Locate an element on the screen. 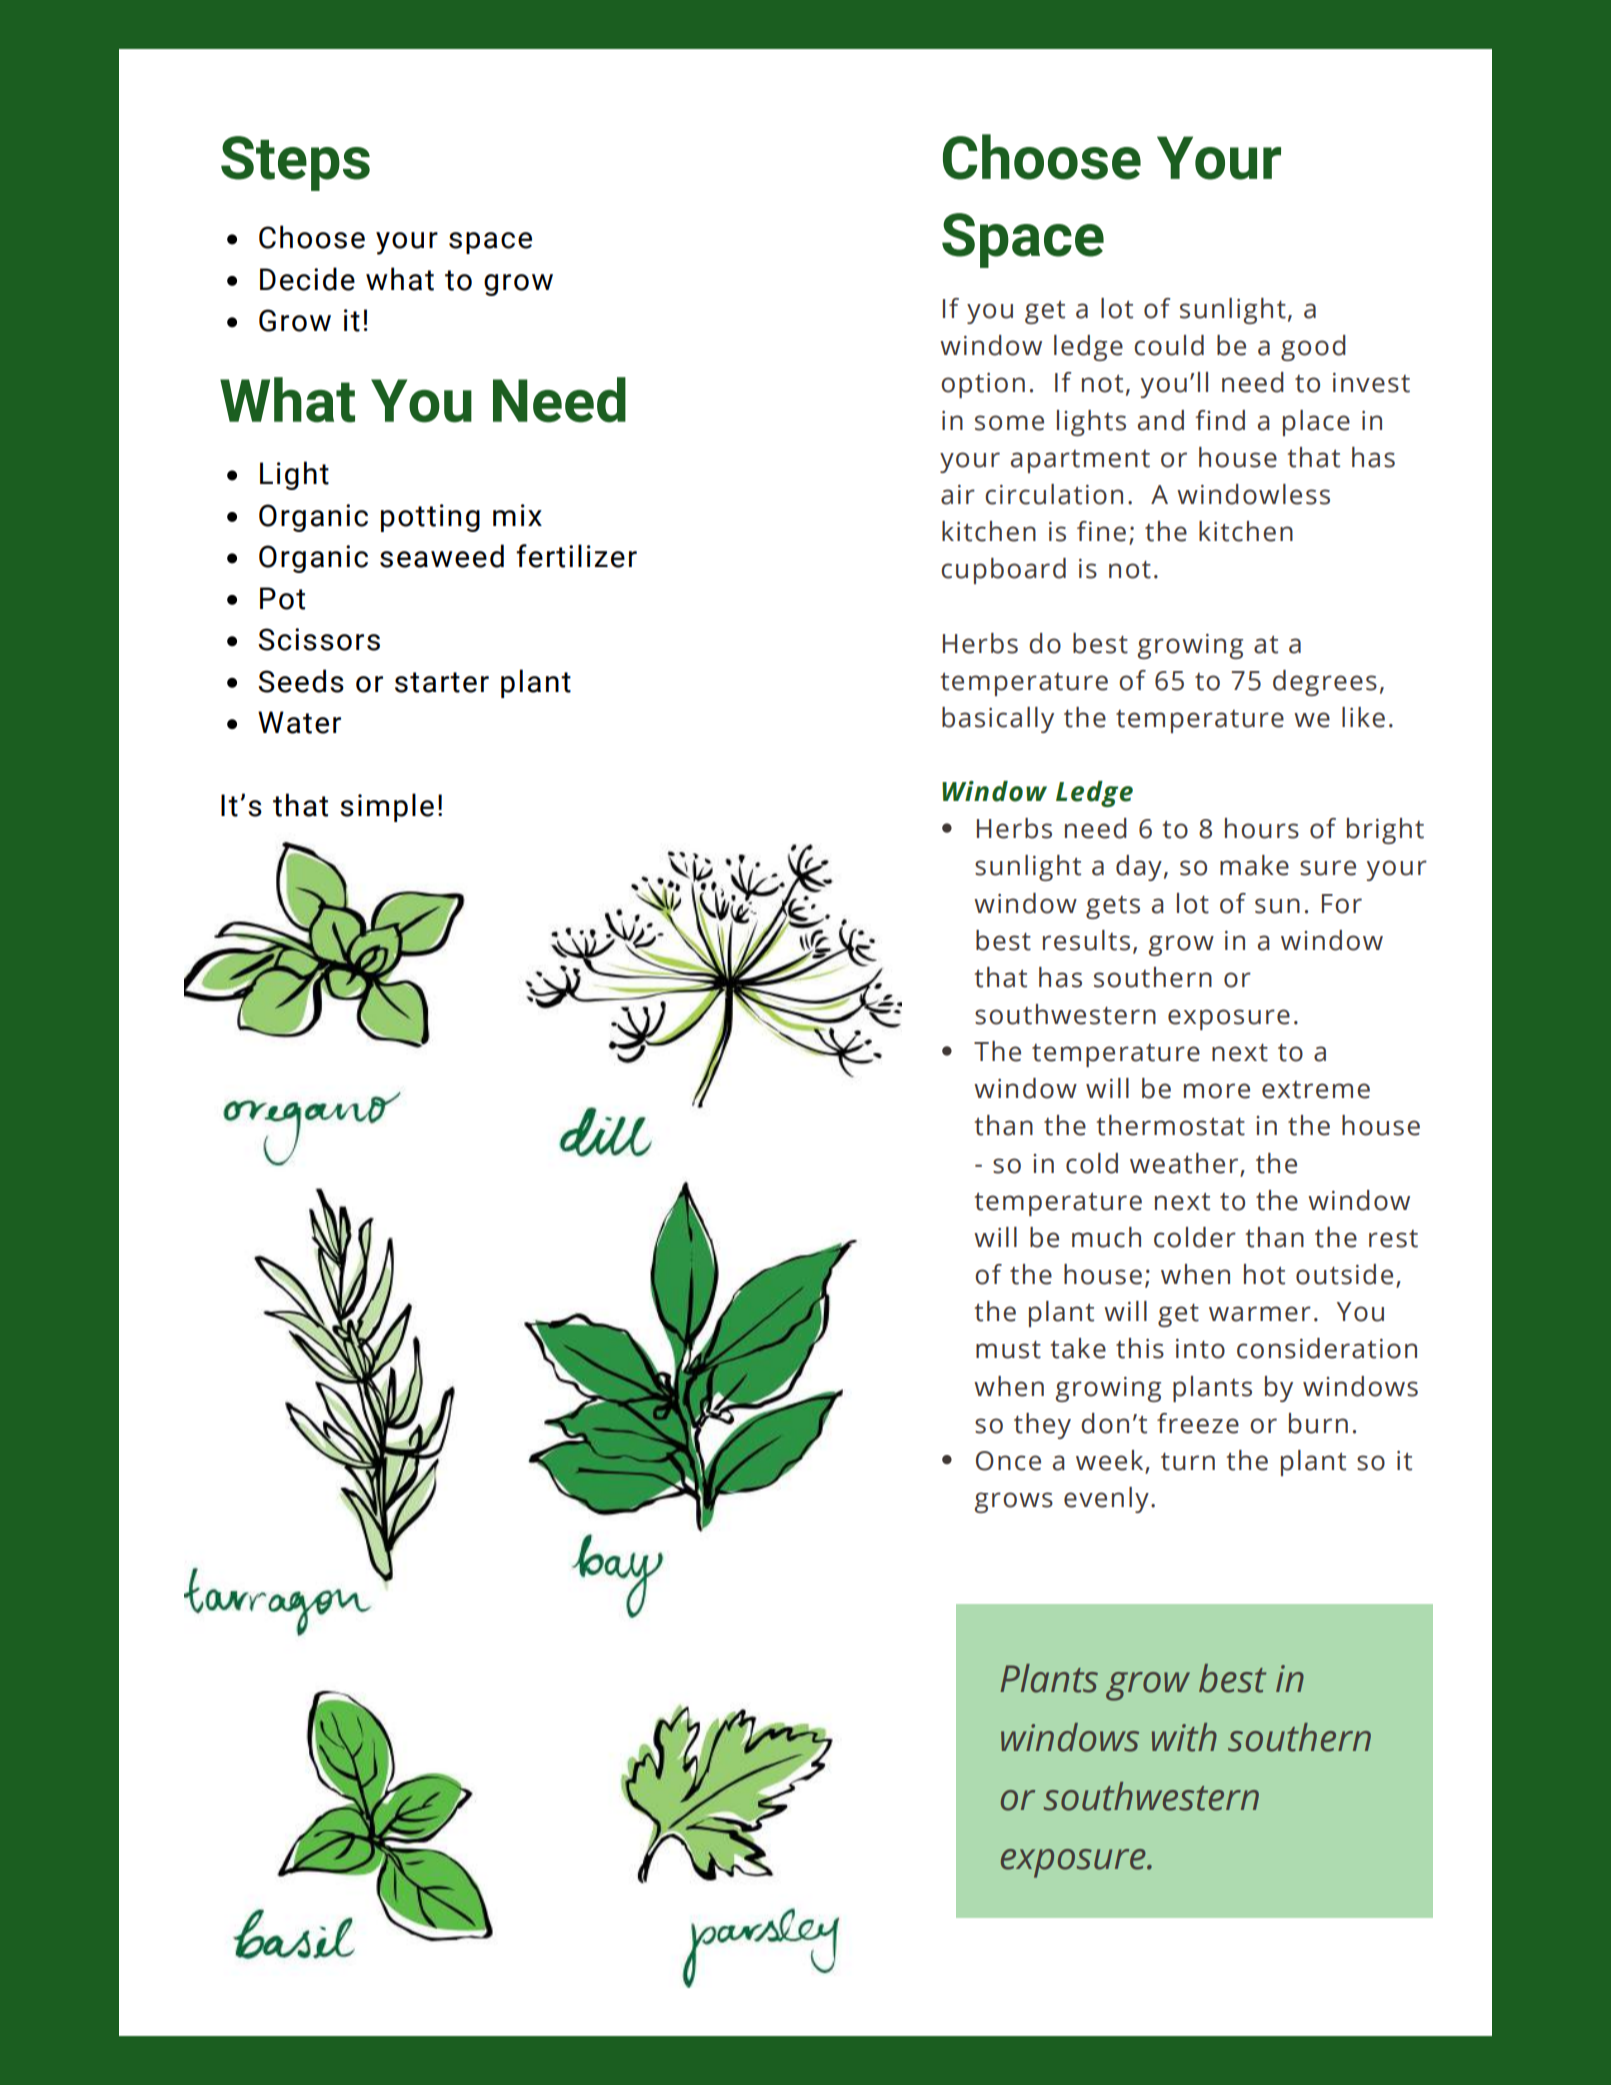 This screenshot has width=1611, height=2085. air is located at coordinates (958, 495).
